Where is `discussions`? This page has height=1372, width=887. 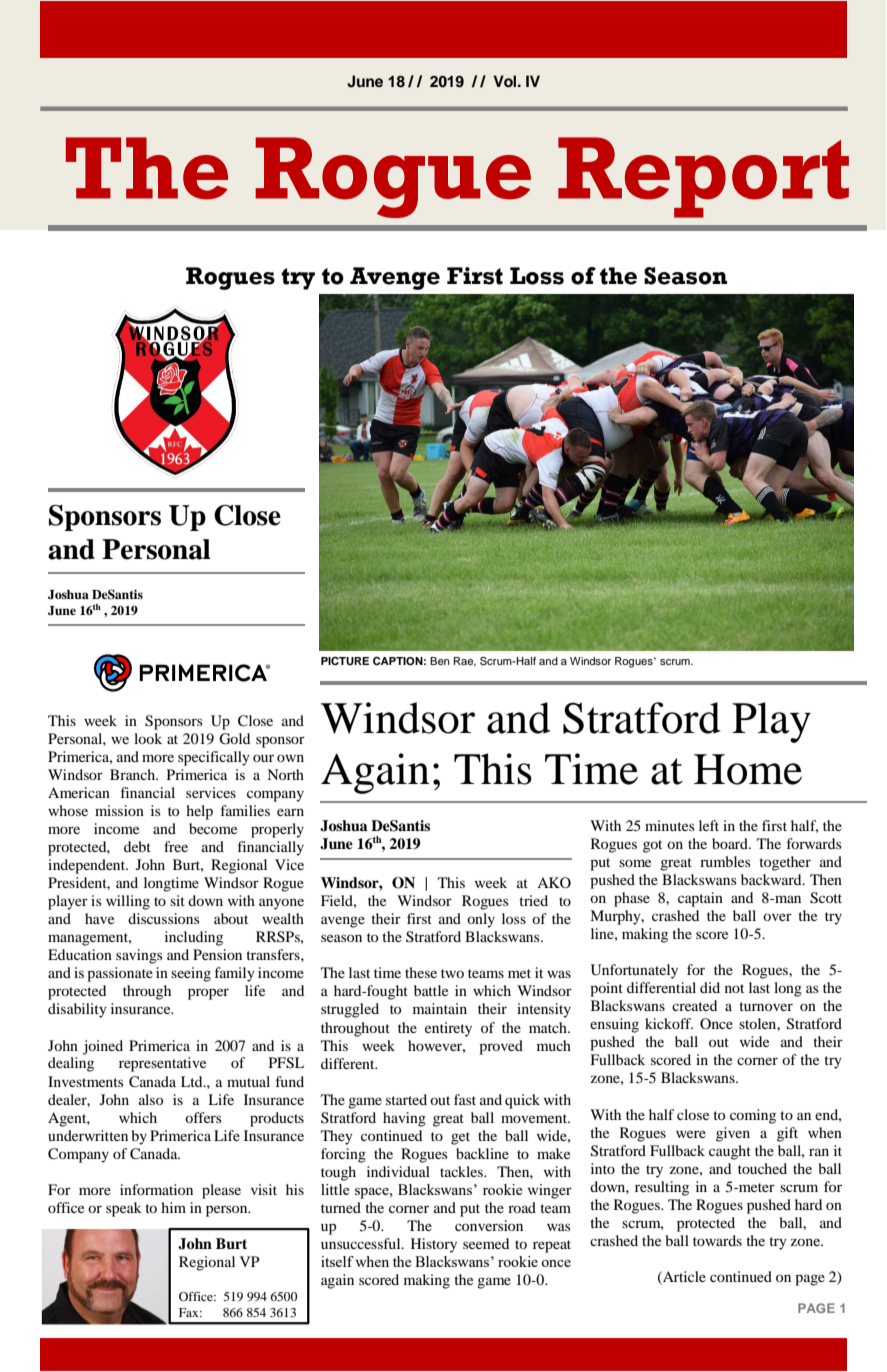
discussions is located at coordinates (164, 918).
